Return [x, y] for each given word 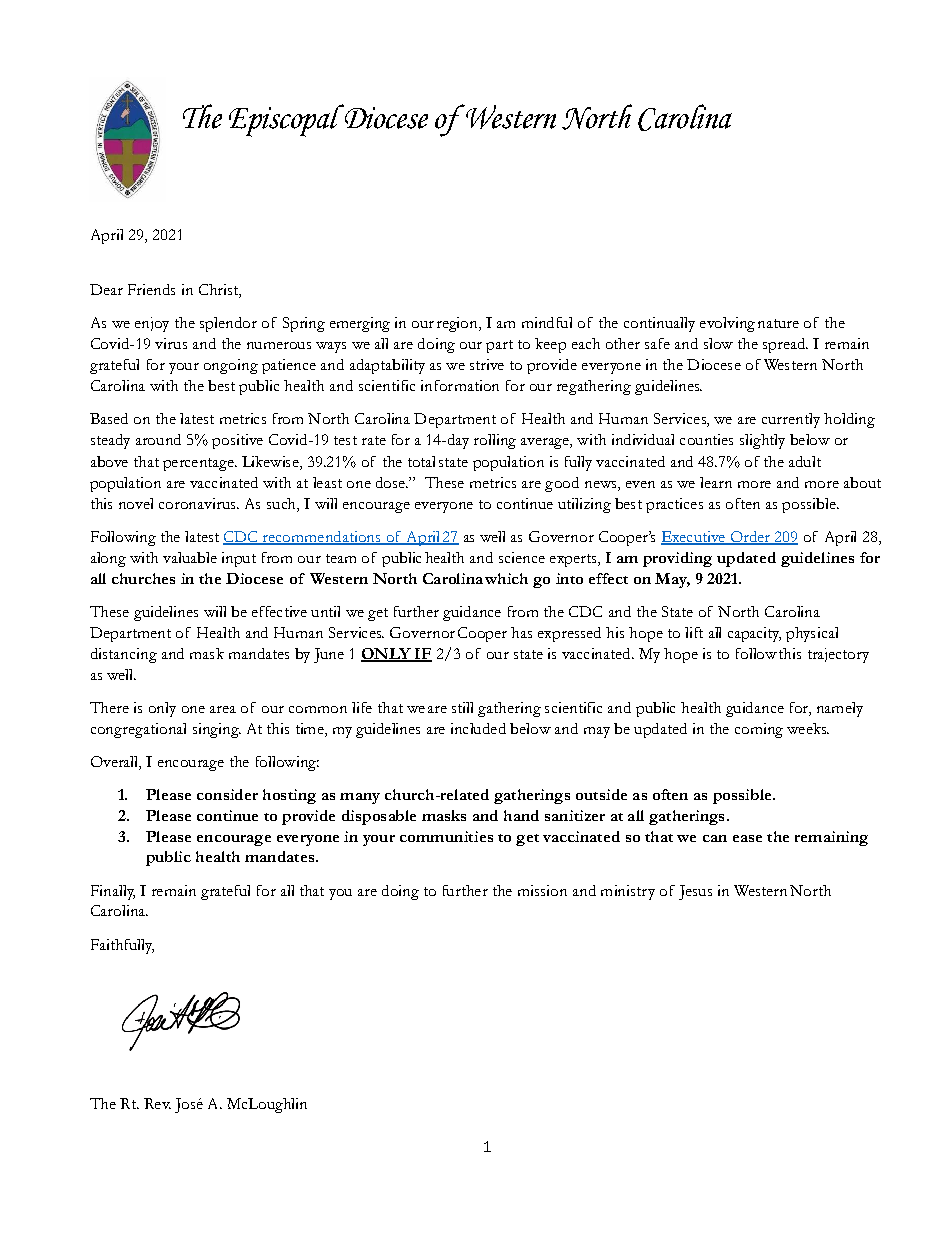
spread [785, 345]
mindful [547, 322]
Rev [157, 1103]
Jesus [695, 892]
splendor [228, 324]
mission [542, 890]
